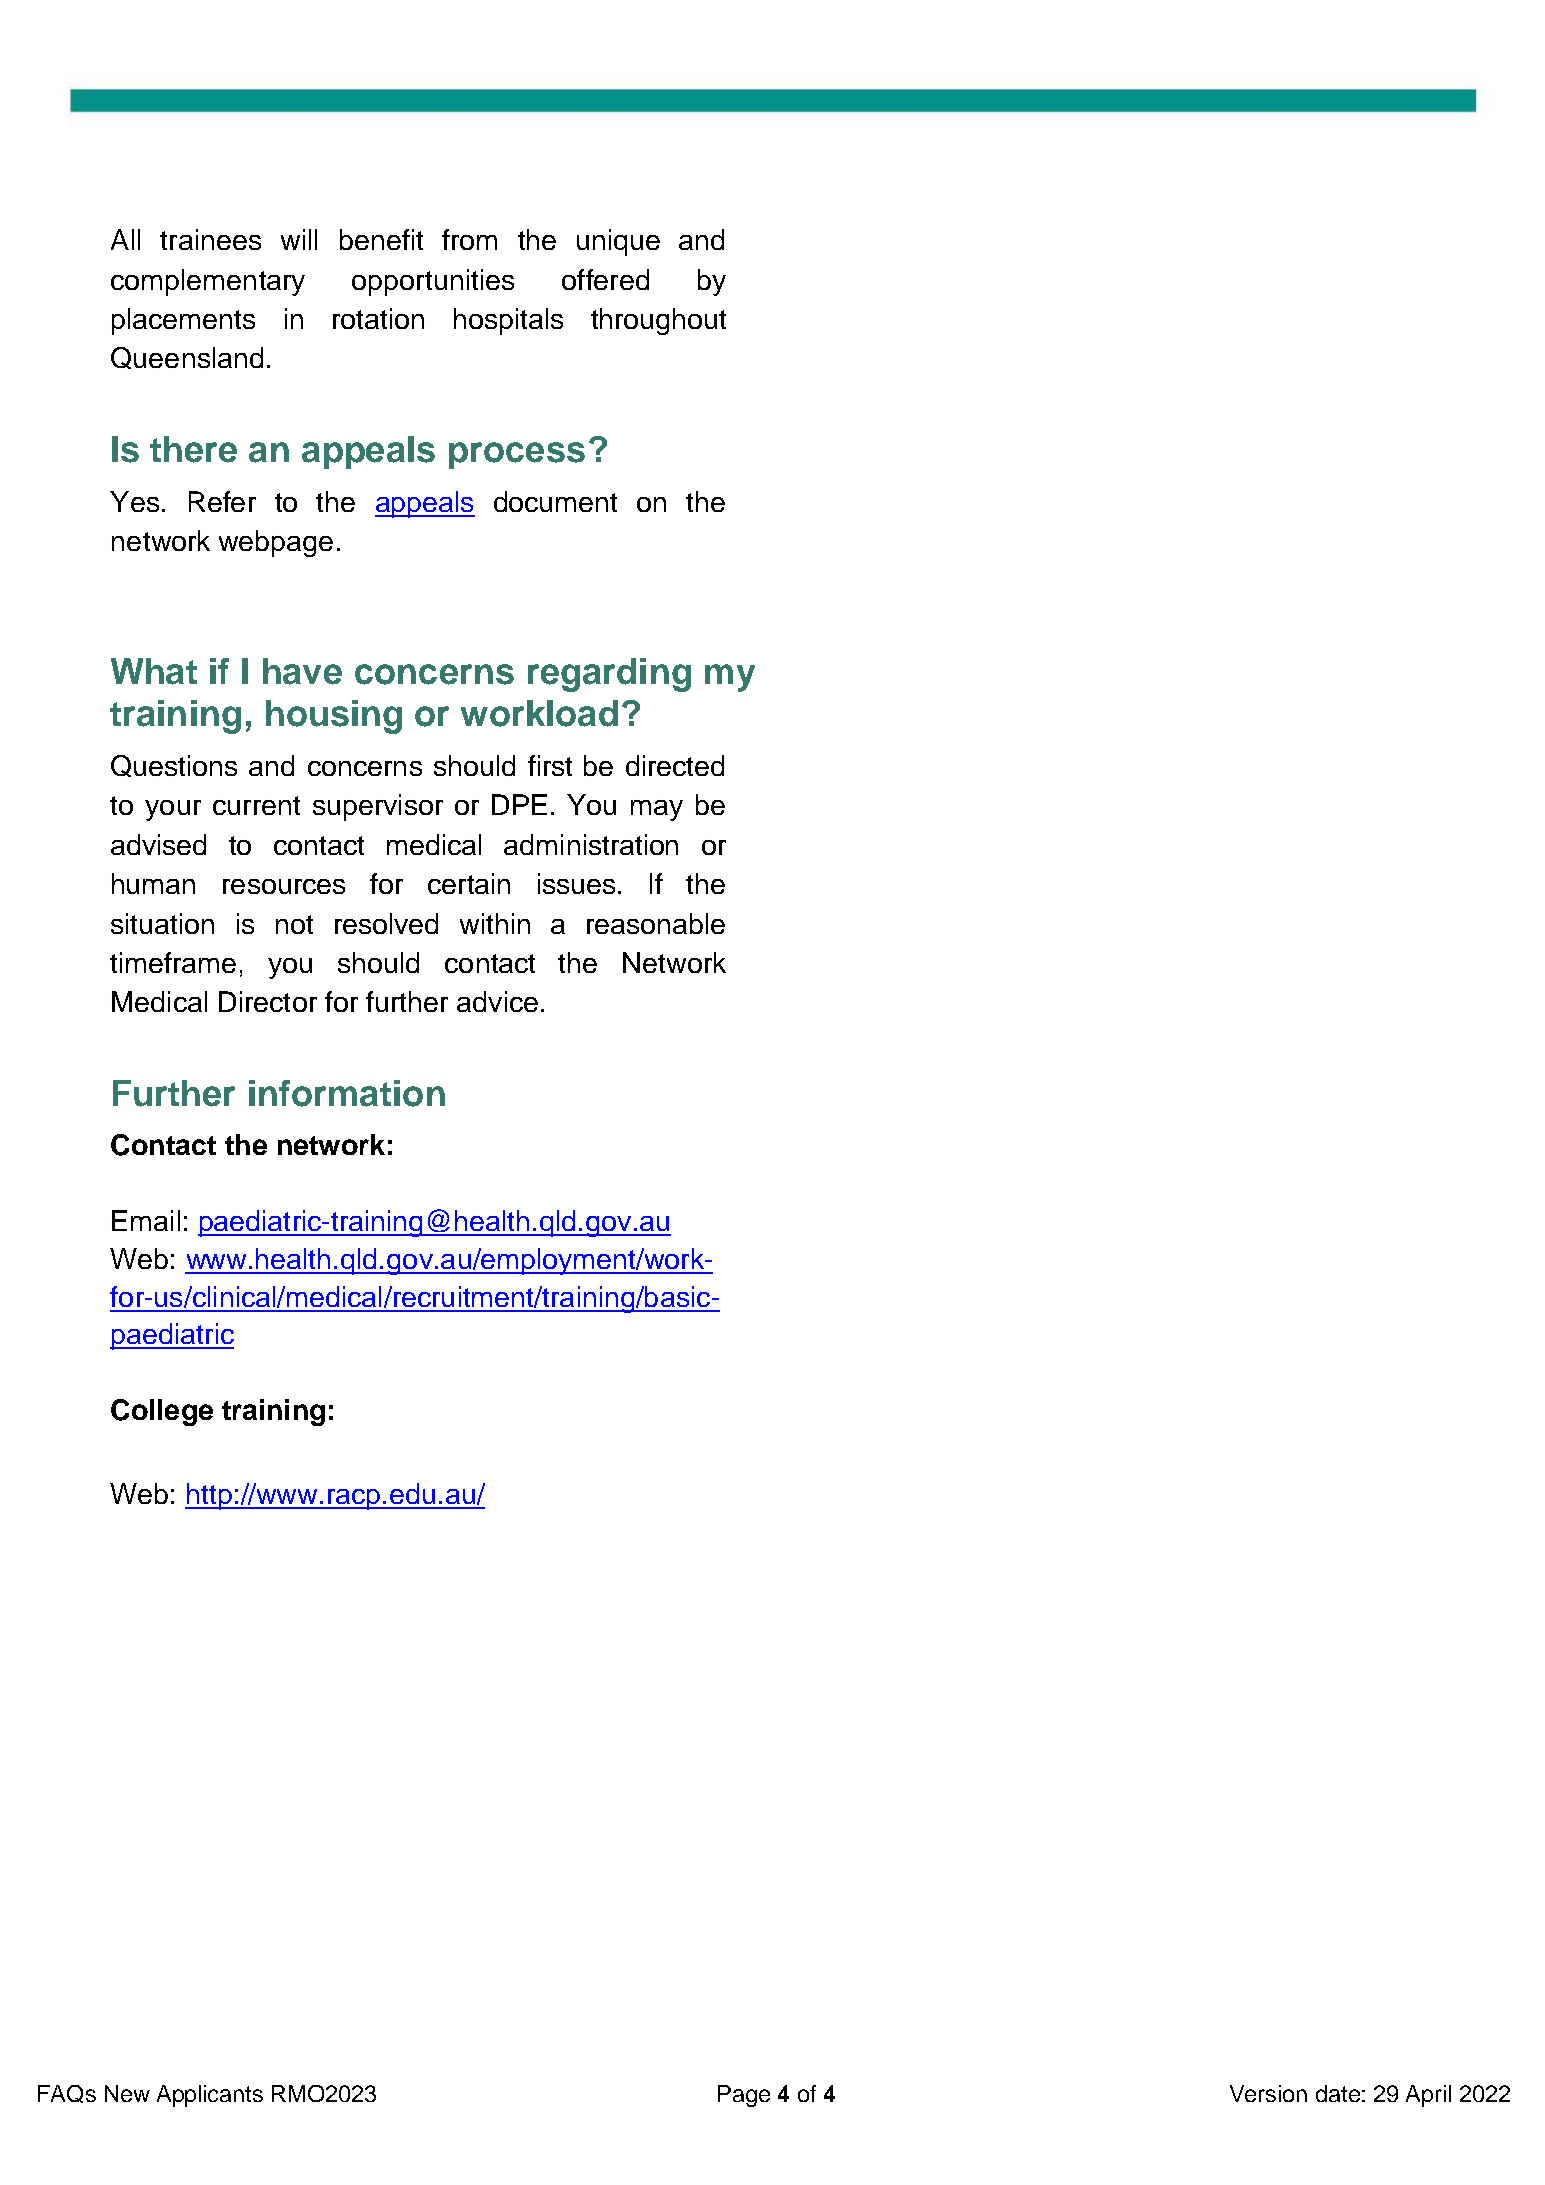 The width and height of the page is (1545, 2185). Describe the element at coordinates (1268, 2093) in the page. I see `Version` at that location.
